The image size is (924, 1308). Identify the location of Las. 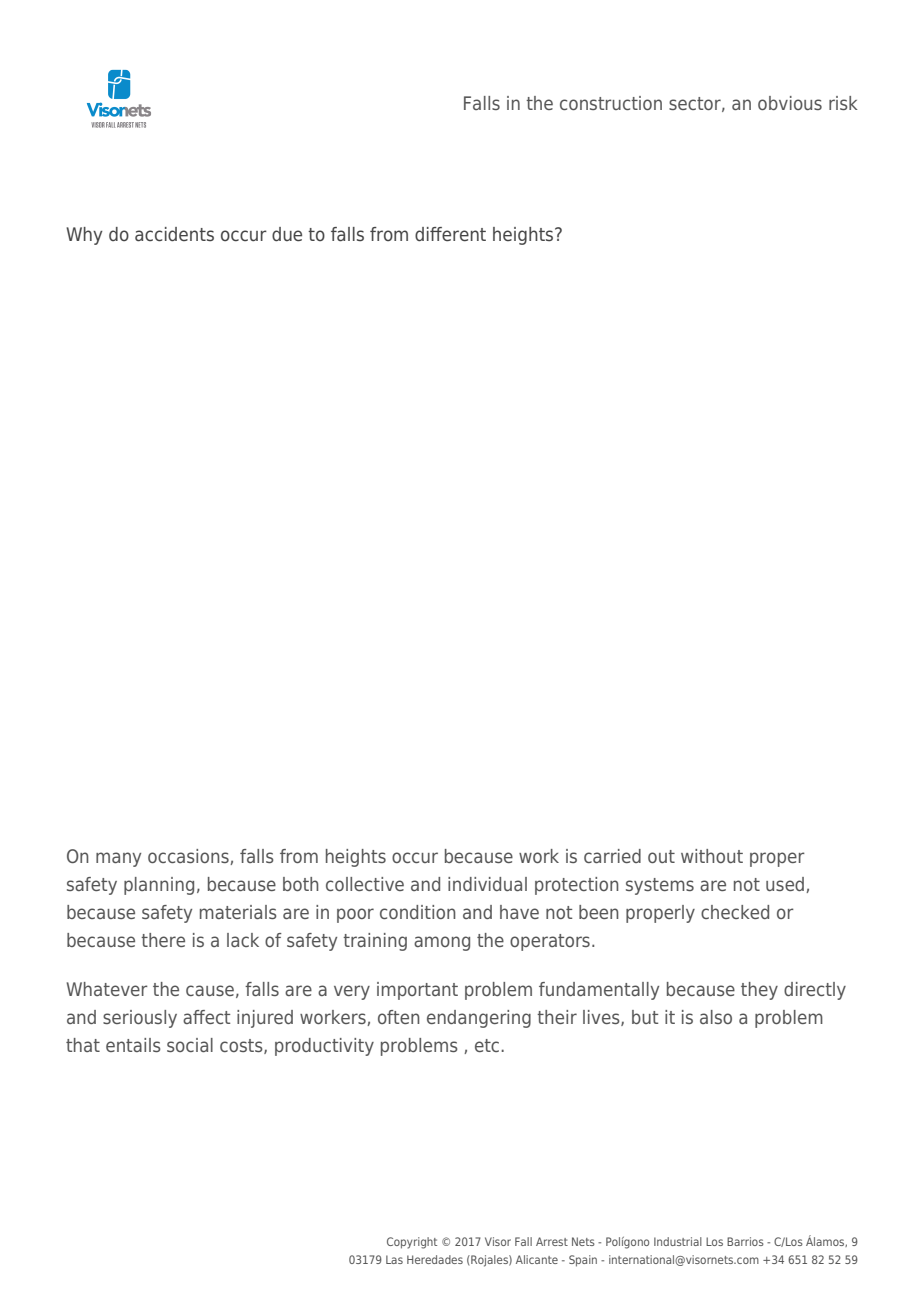
(394, 1259).
